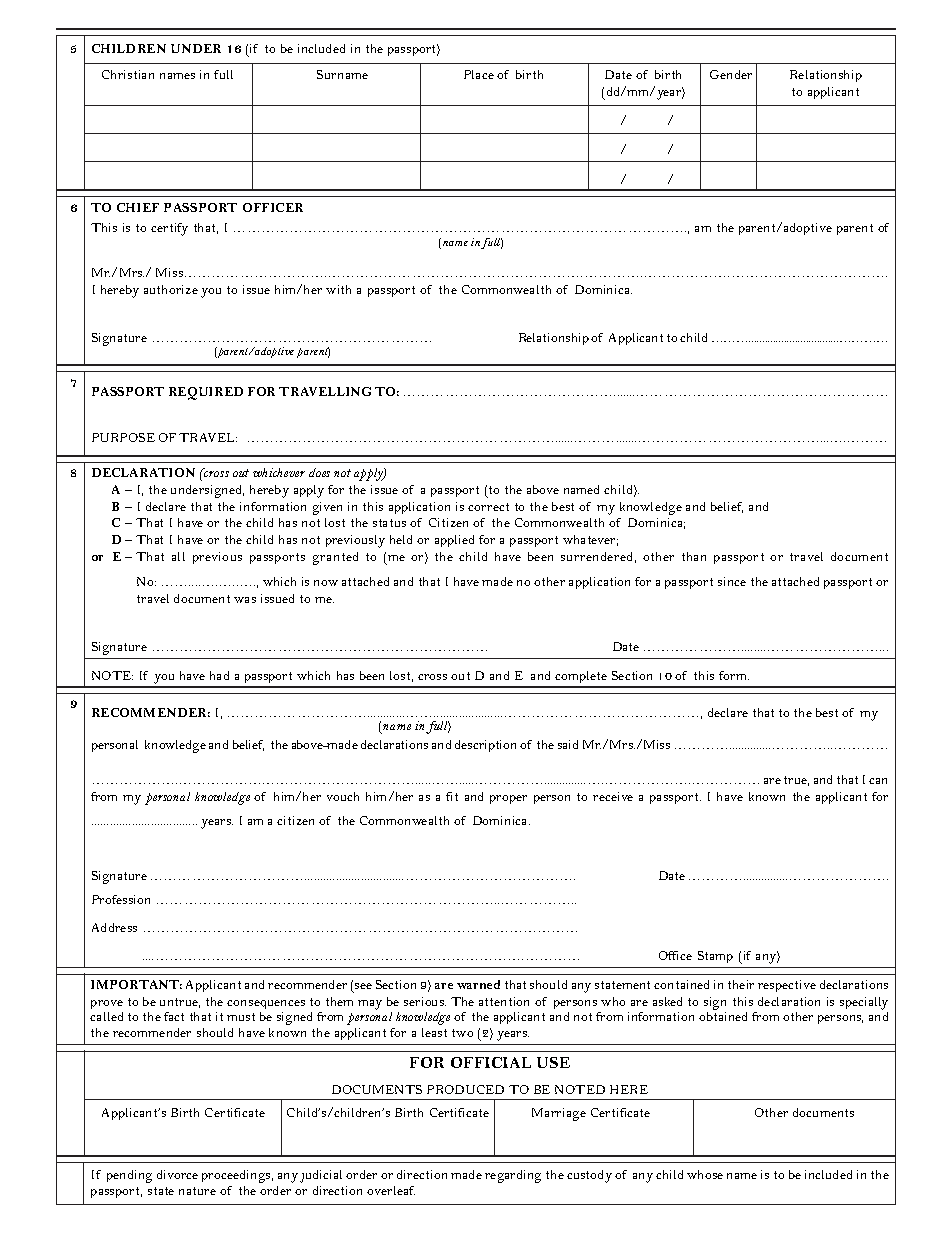  What do you see at coordinates (705, 1174) in the screenshot?
I see `whose` at bounding box center [705, 1174].
